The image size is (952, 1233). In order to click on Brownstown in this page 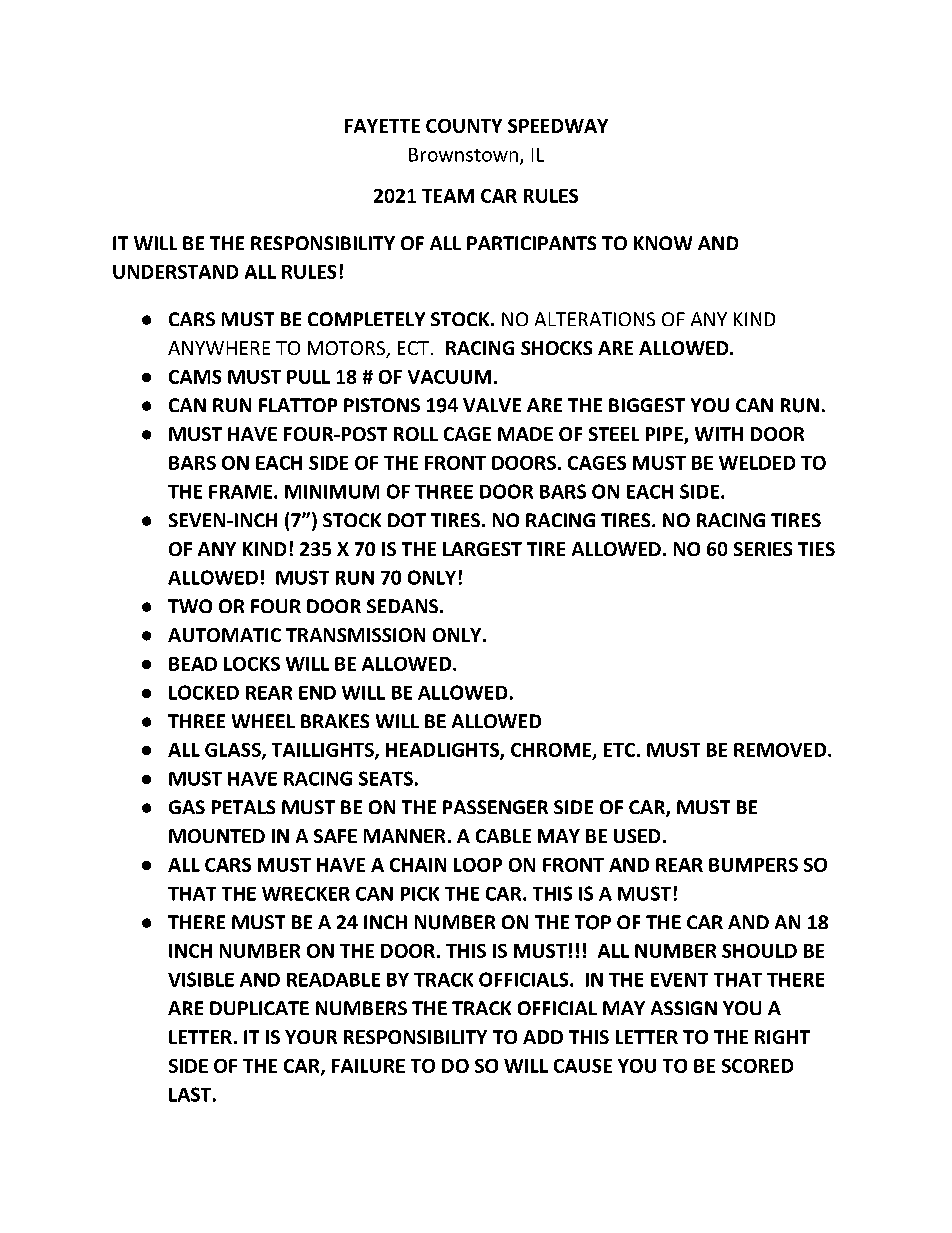, I will do `click(463, 155)`.
